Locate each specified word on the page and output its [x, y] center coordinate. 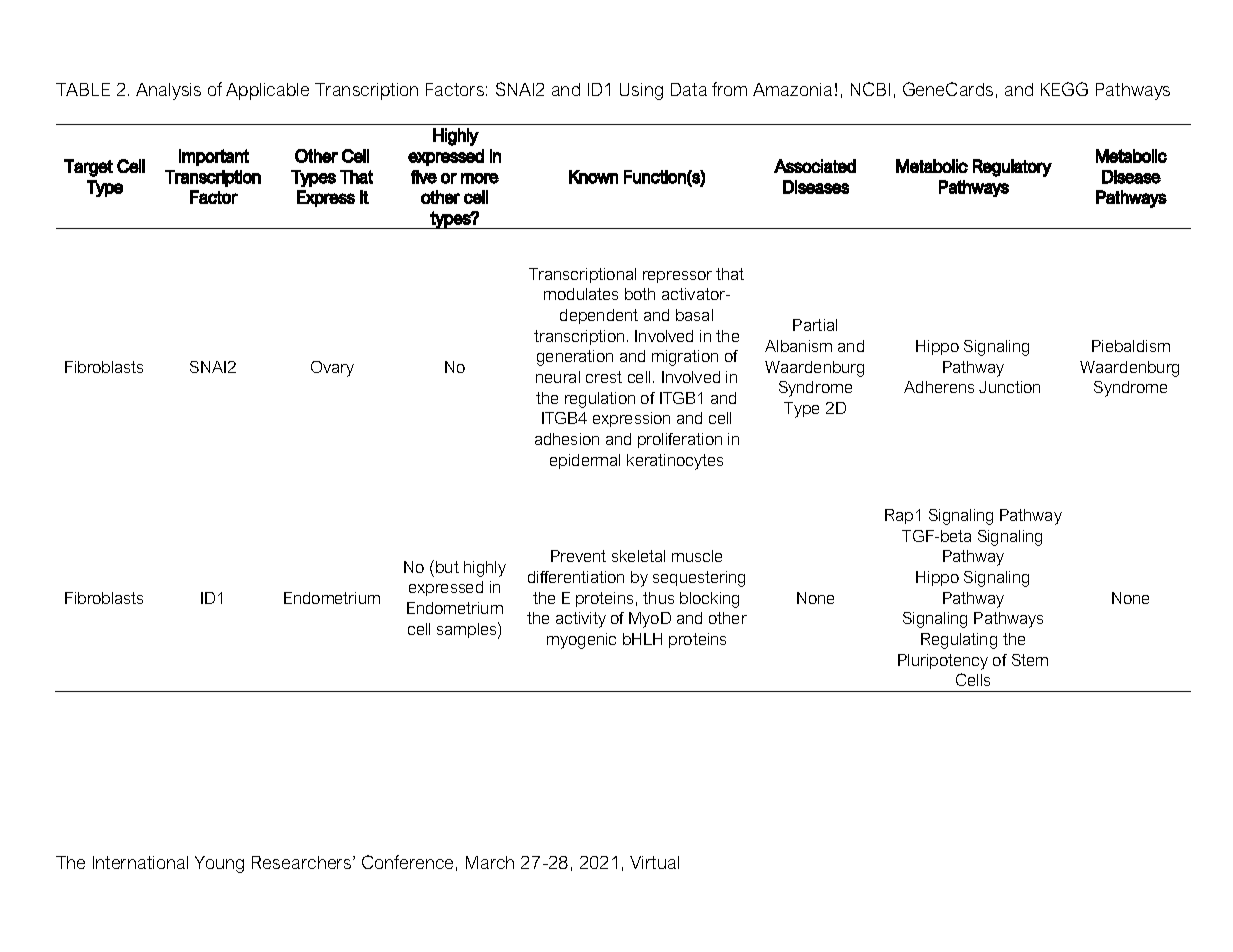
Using [641, 91]
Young [219, 864]
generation [575, 358]
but [447, 567]
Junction [1009, 387]
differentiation [576, 577]
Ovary [332, 369]
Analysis [168, 91]
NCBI [870, 89]
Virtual [654, 862]
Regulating [959, 641]
